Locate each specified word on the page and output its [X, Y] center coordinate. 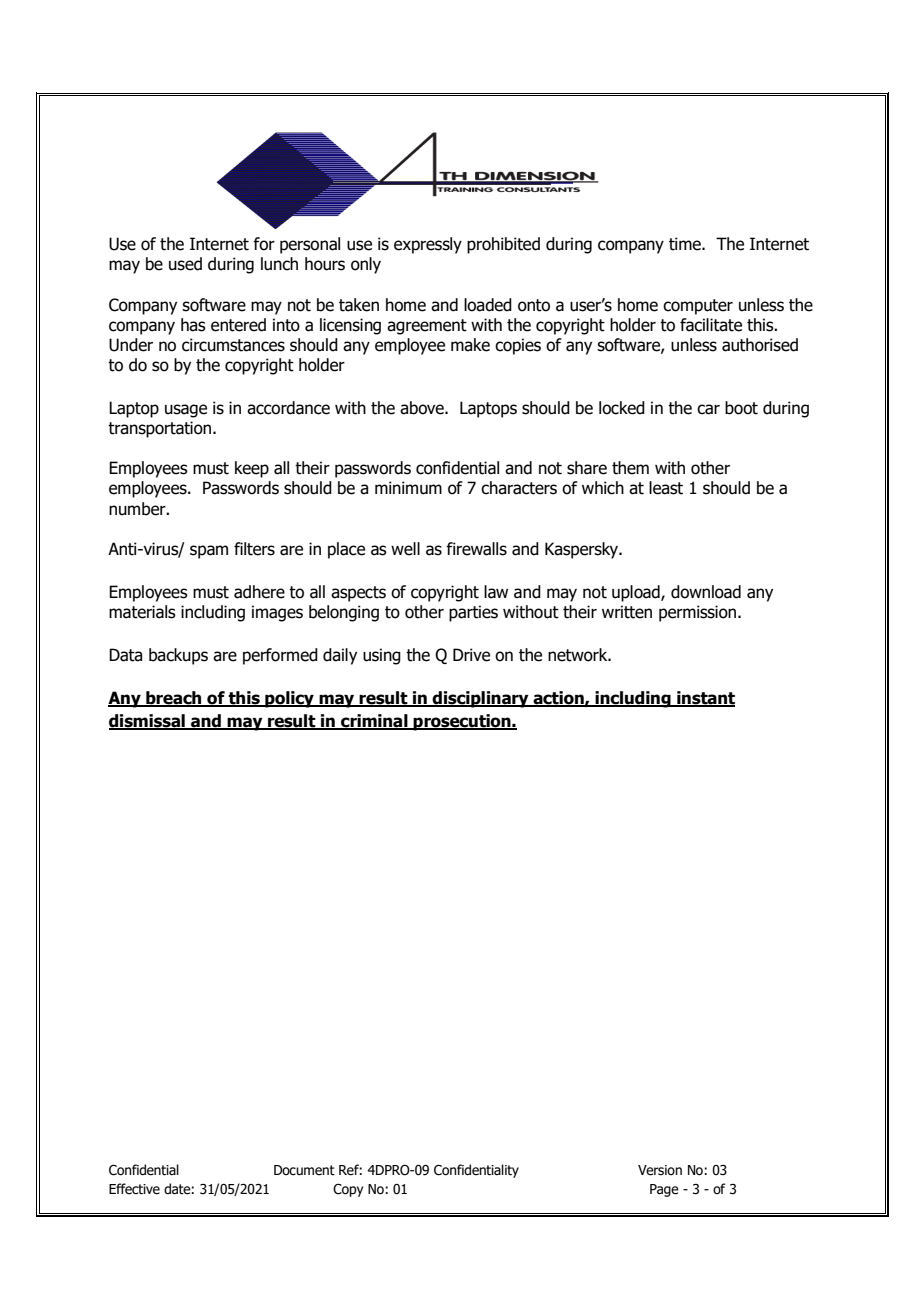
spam [209, 552]
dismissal [148, 722]
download [706, 592]
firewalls [476, 549]
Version [660, 1170]
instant [705, 699]
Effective [134, 1189]
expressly [428, 245]
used [185, 264]
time [686, 244]
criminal [374, 722]
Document [304, 1170]
